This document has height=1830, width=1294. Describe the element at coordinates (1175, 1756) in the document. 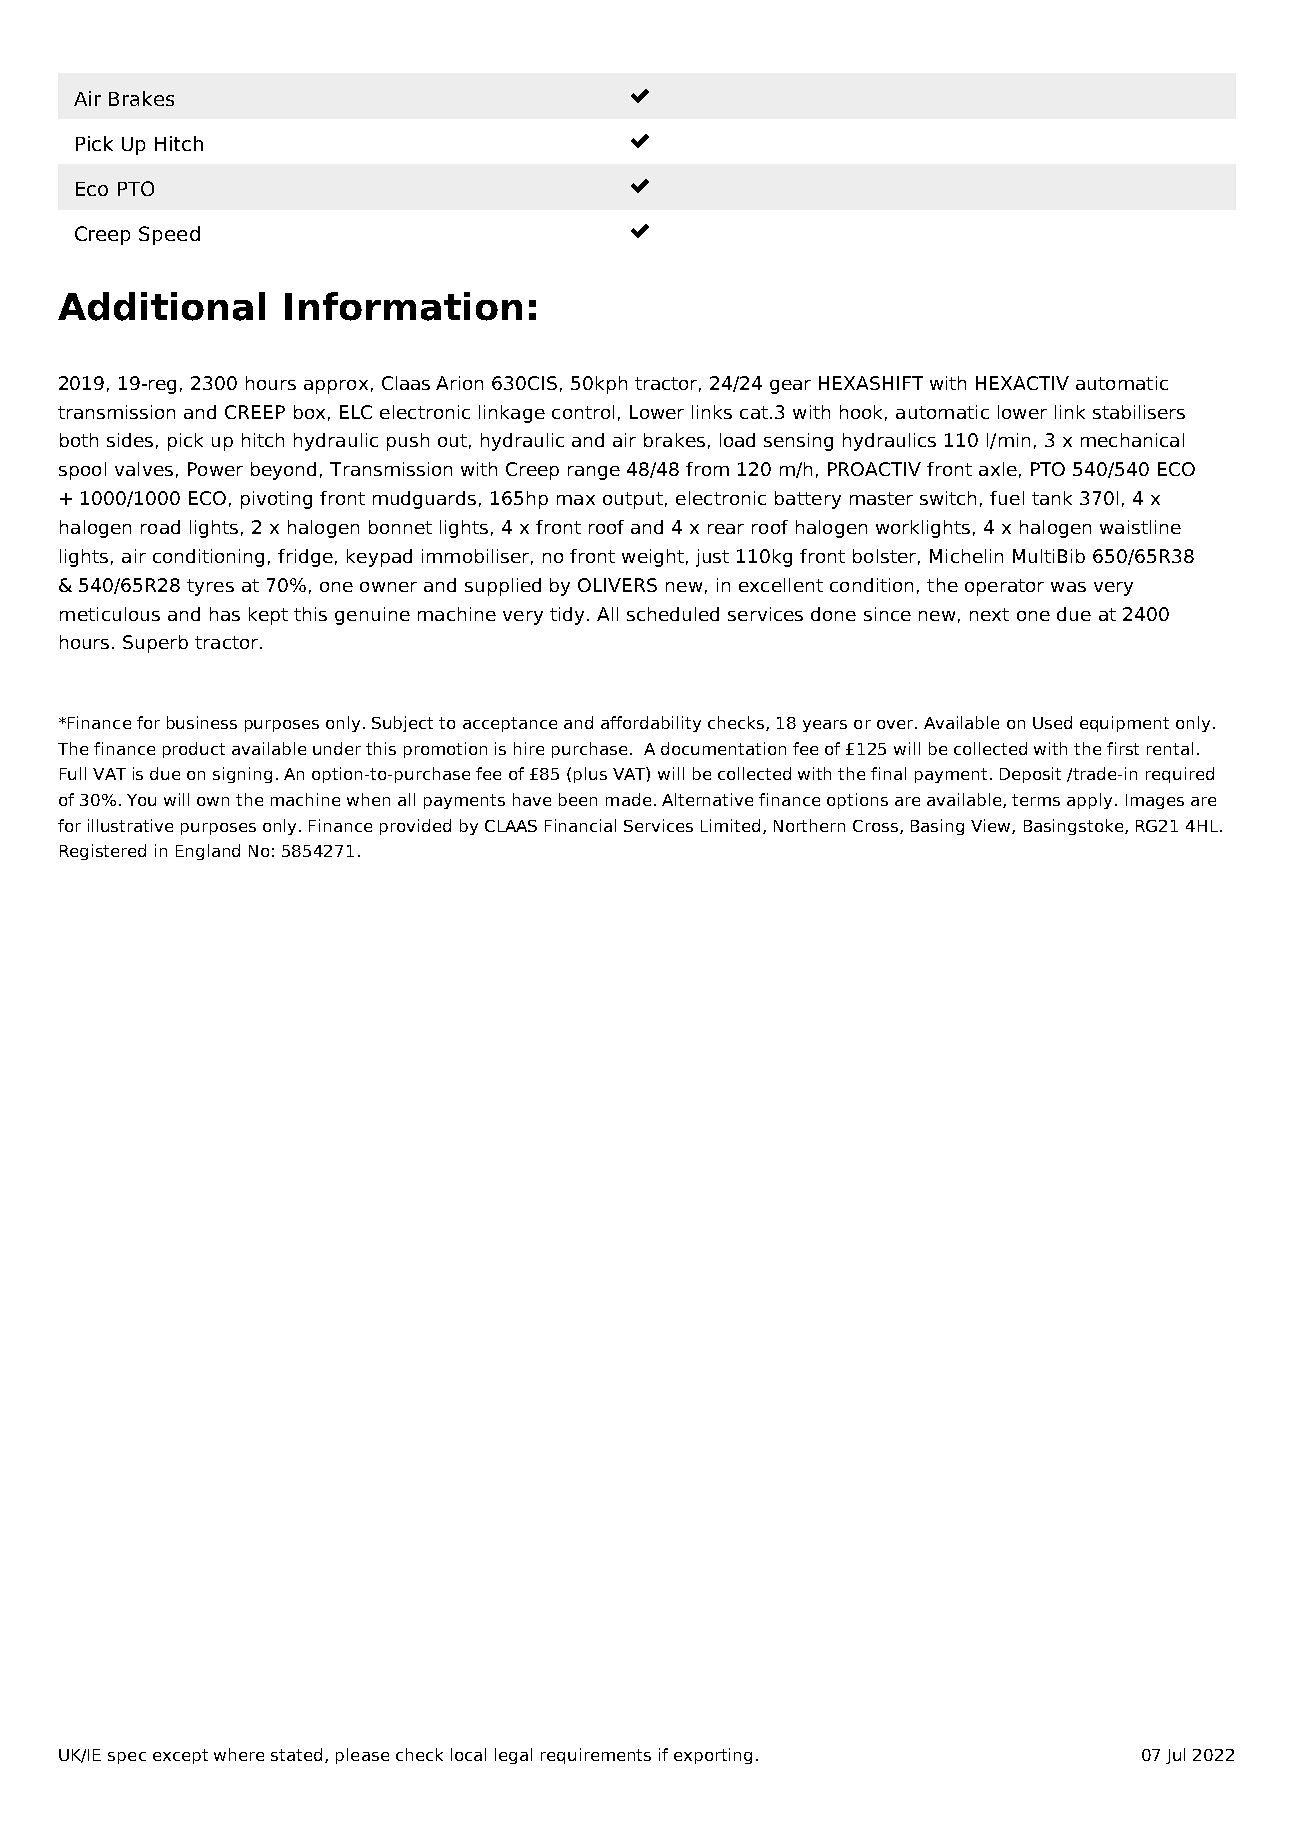

I see `Jul` at that location.
